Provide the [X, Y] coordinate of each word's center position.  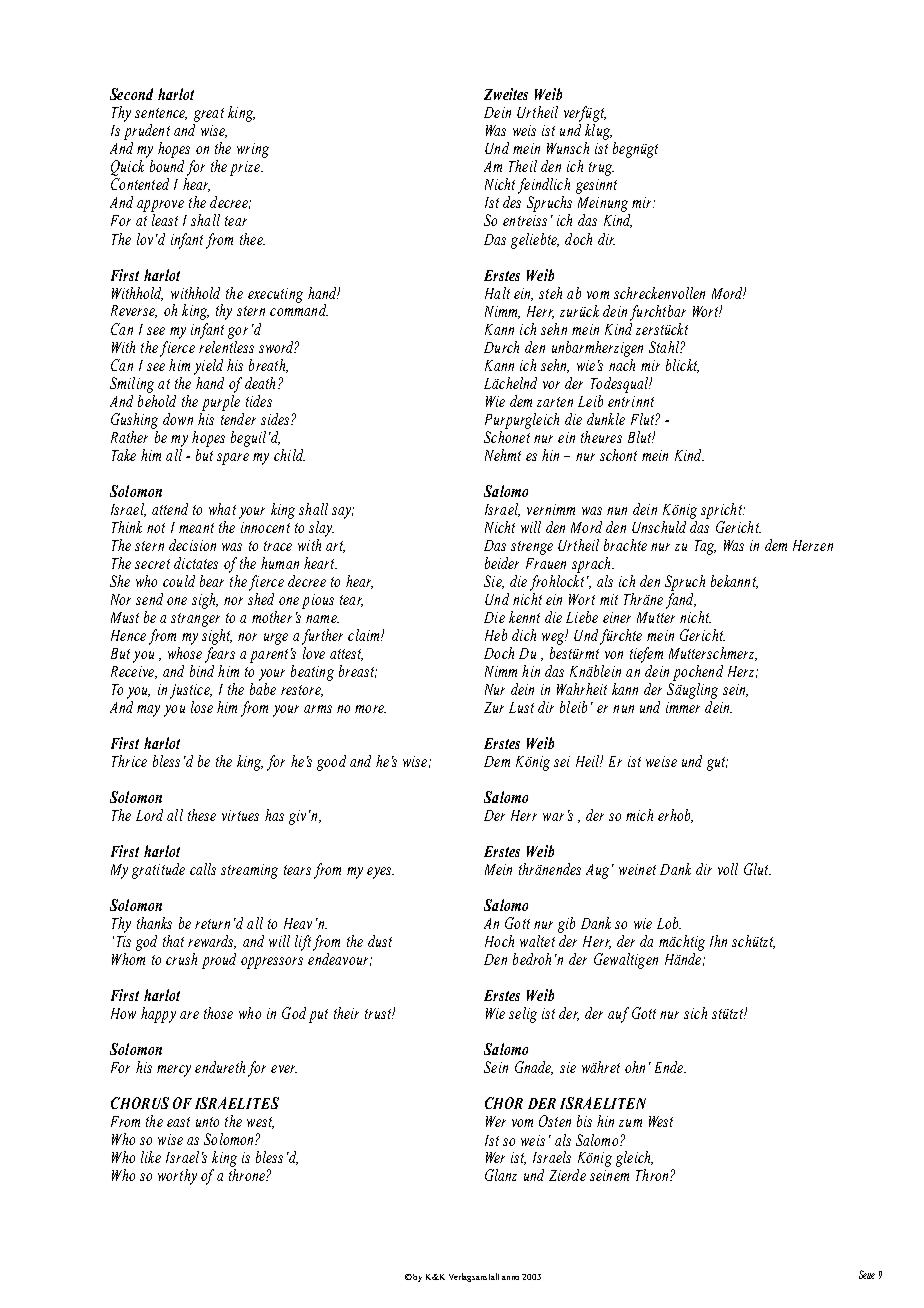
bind [202, 671]
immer [683, 707]
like [151, 1157]
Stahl [665, 347]
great [209, 115]
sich [695, 1013]
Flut [643, 419]
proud [219, 961]
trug [601, 169]
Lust [521, 707]
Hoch [499, 941]
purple [221, 401]
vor [551, 385]
